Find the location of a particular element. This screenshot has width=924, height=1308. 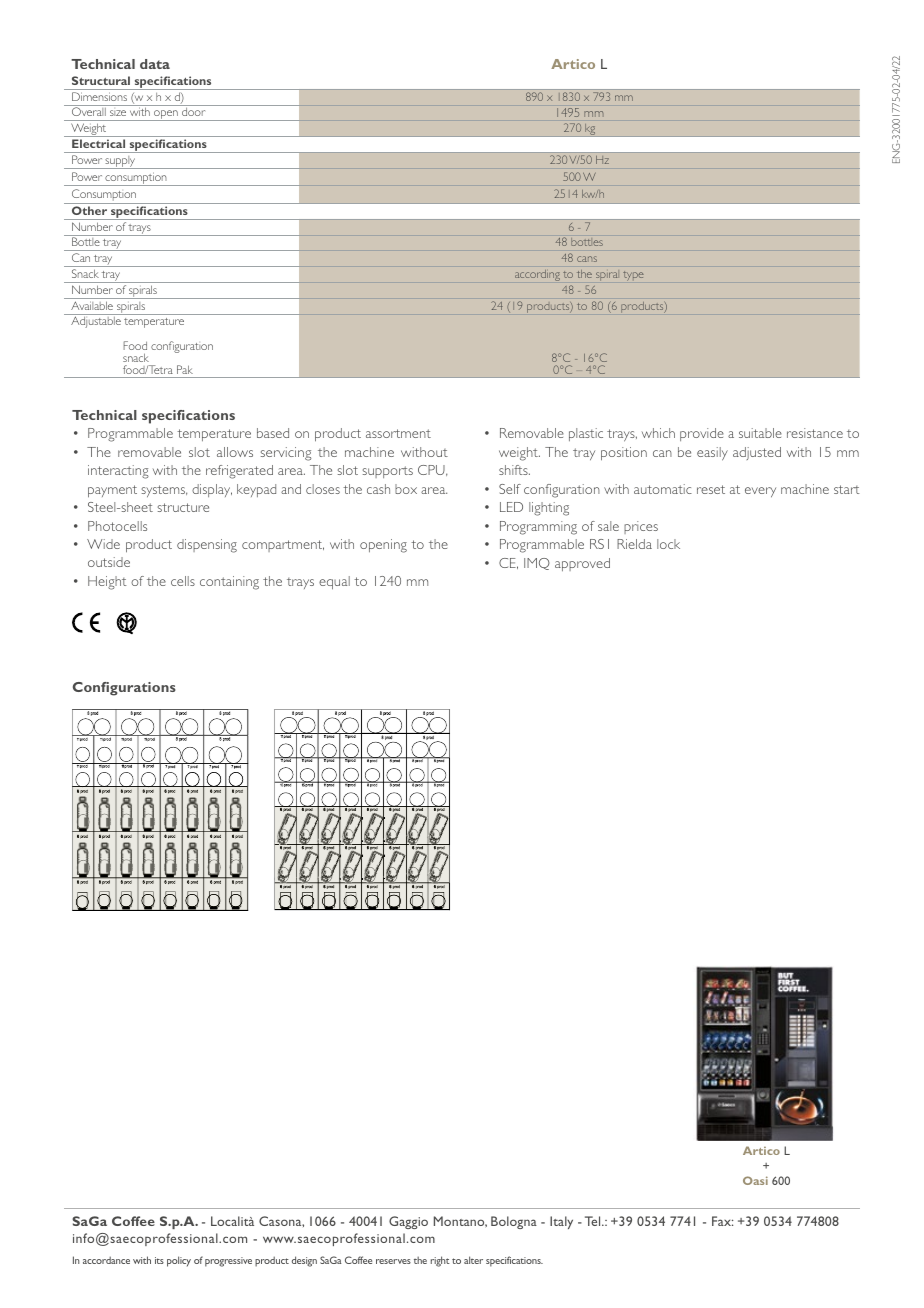

type is located at coordinates (633, 276).
